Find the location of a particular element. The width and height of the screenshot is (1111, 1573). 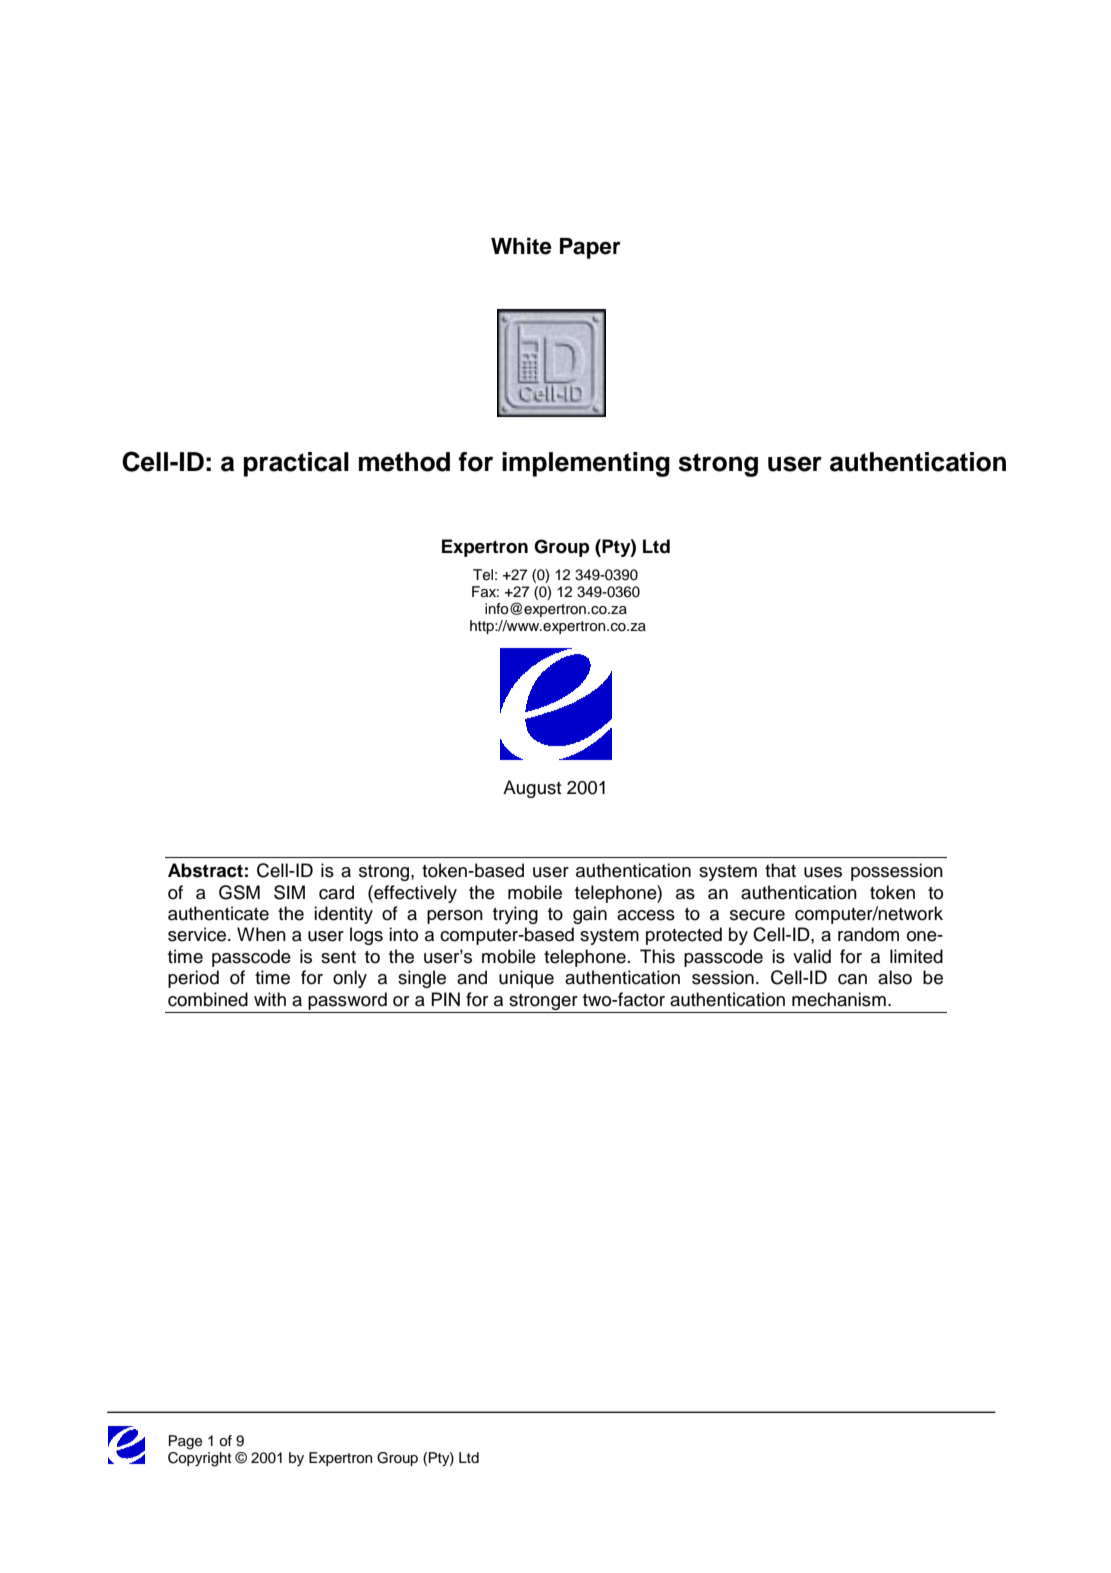

unique is located at coordinates (526, 979).
